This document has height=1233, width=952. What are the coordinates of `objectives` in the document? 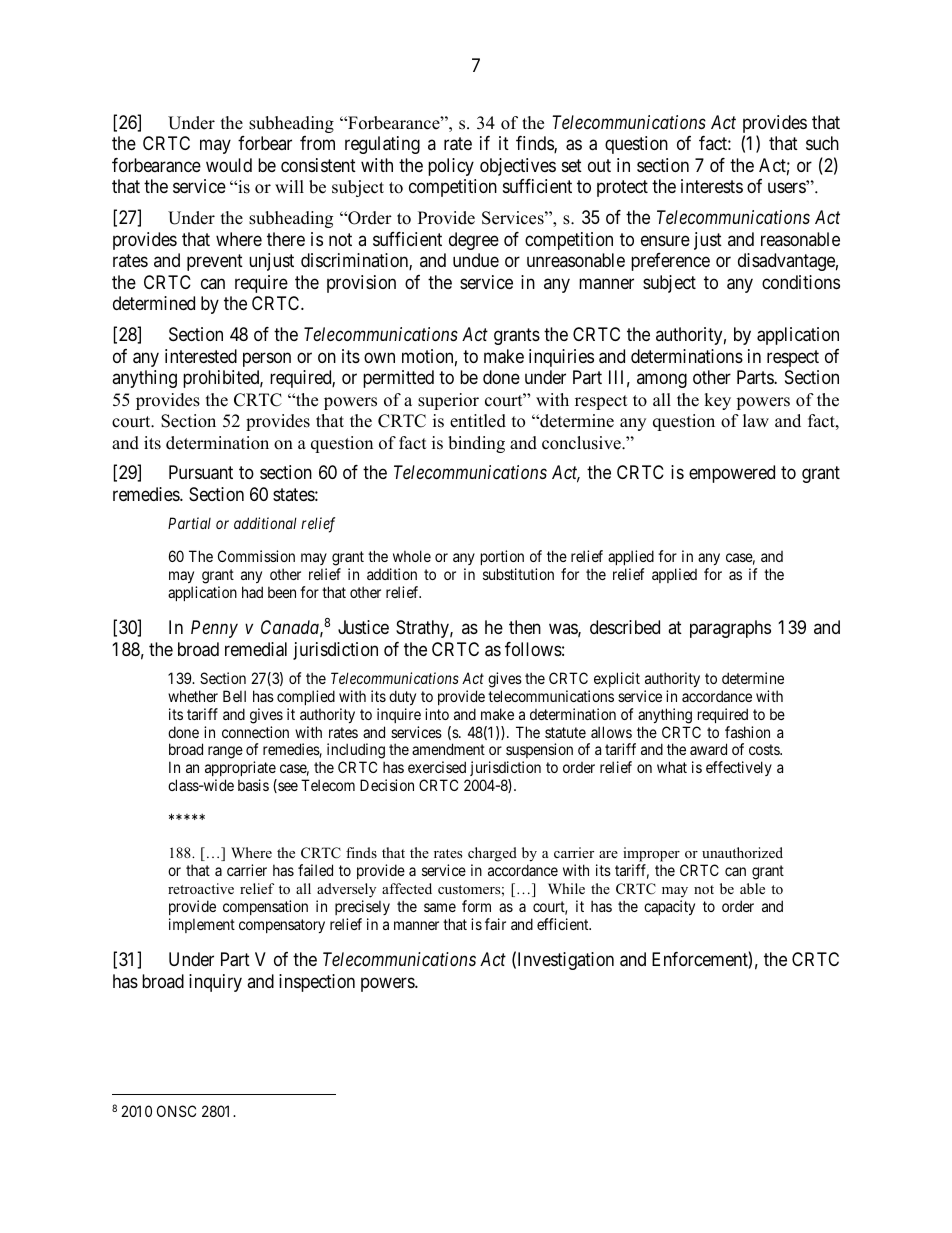 It's located at (518, 167).
